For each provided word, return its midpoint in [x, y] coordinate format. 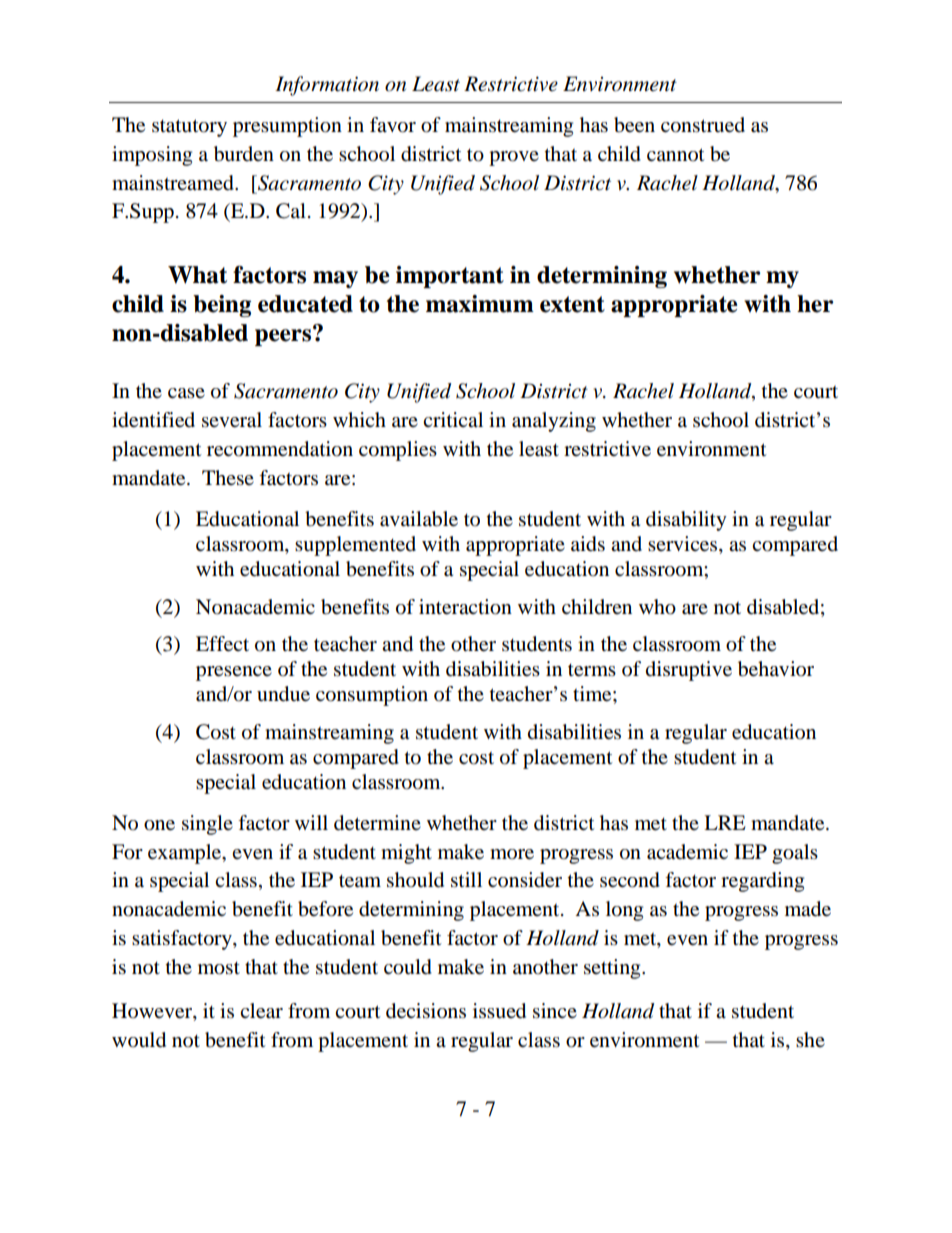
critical [453, 419]
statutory [189, 128]
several [232, 420]
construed [703, 125]
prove [514, 158]
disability [686, 521]
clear [261, 1011]
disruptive [689, 671]
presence [234, 673]
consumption [372, 696]
